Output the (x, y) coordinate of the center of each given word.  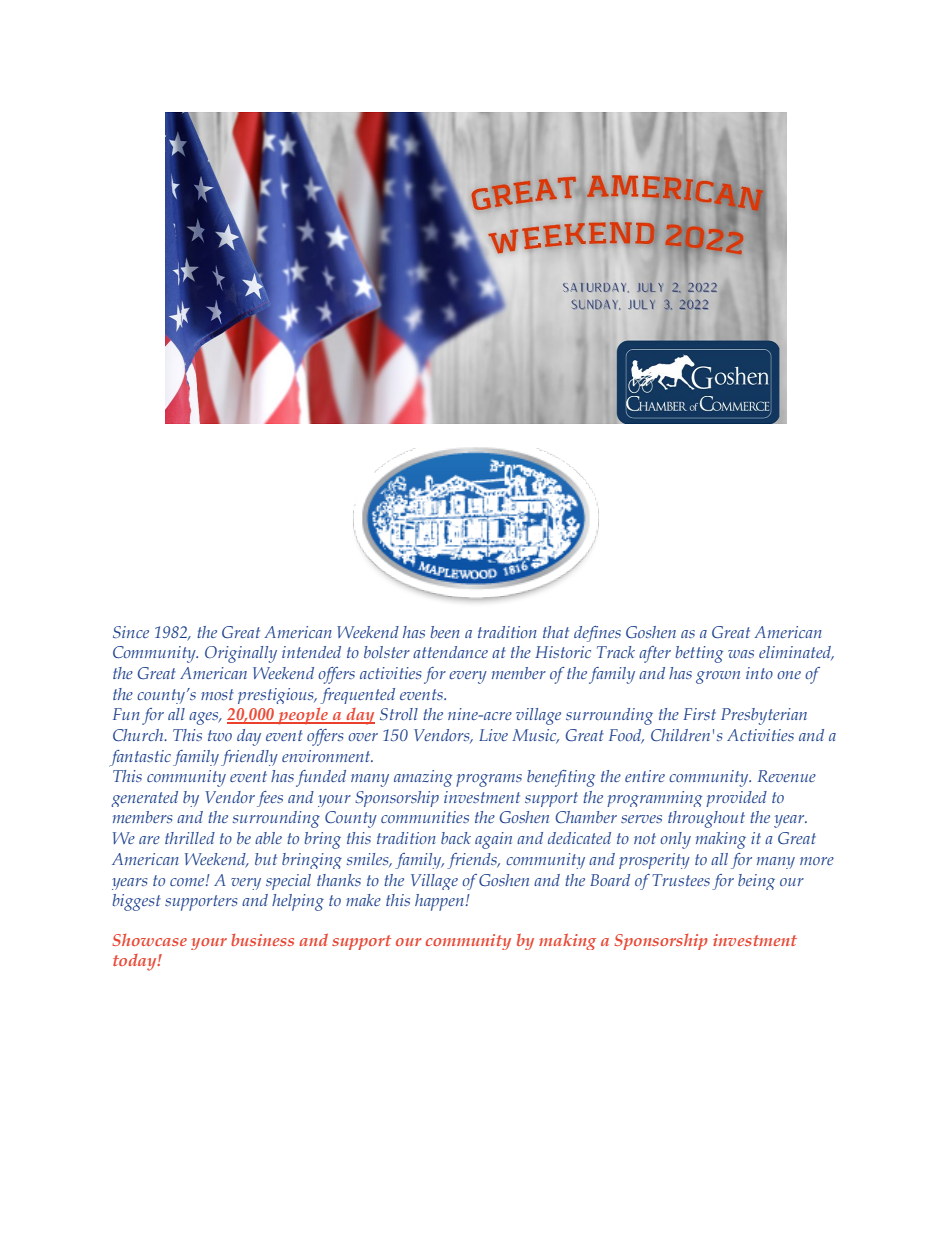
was (741, 654)
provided (736, 799)
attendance (450, 652)
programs (489, 780)
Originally (241, 654)
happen (439, 902)
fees (270, 799)
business (262, 940)
